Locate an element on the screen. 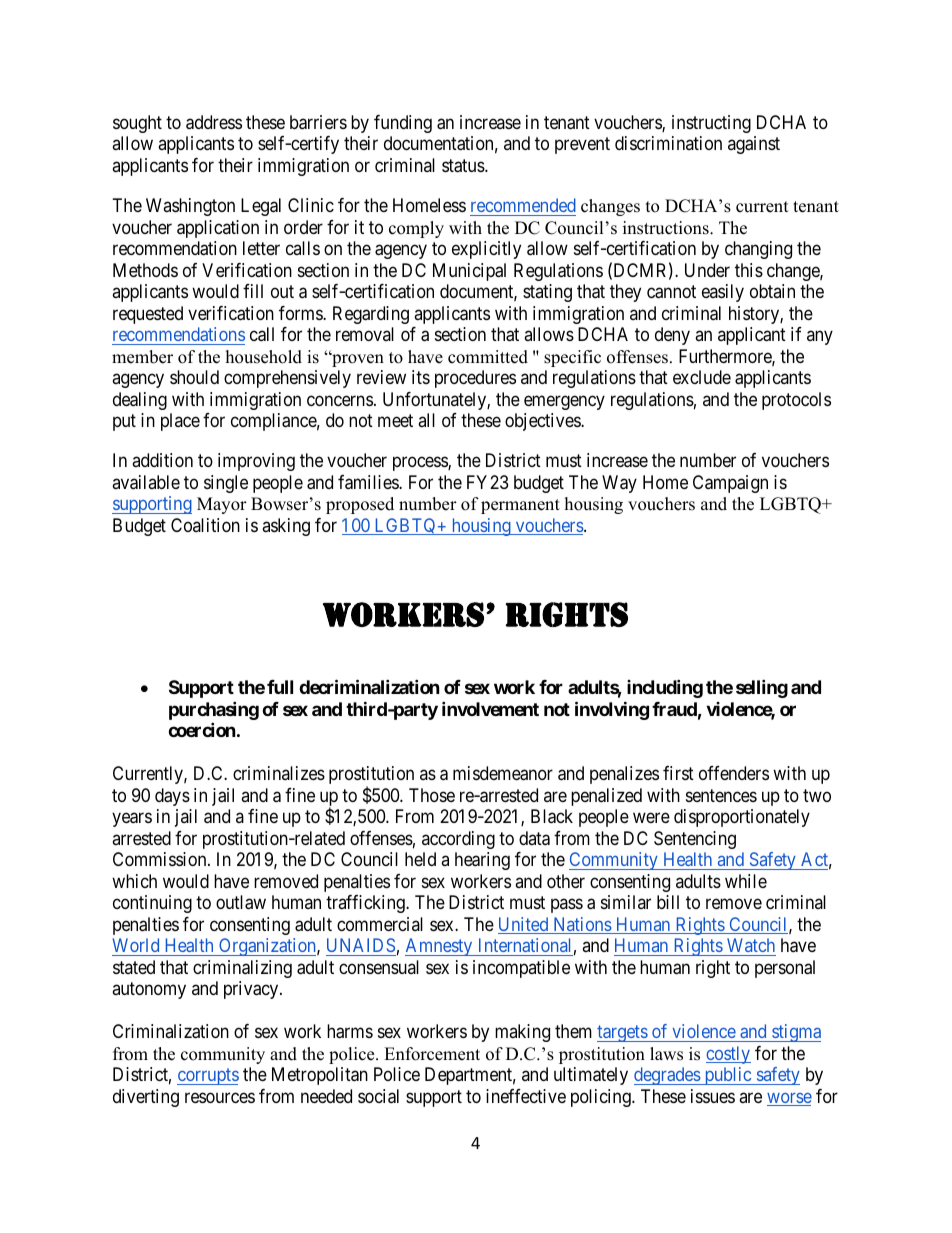  Enforcement is located at coordinates (432, 1054).
